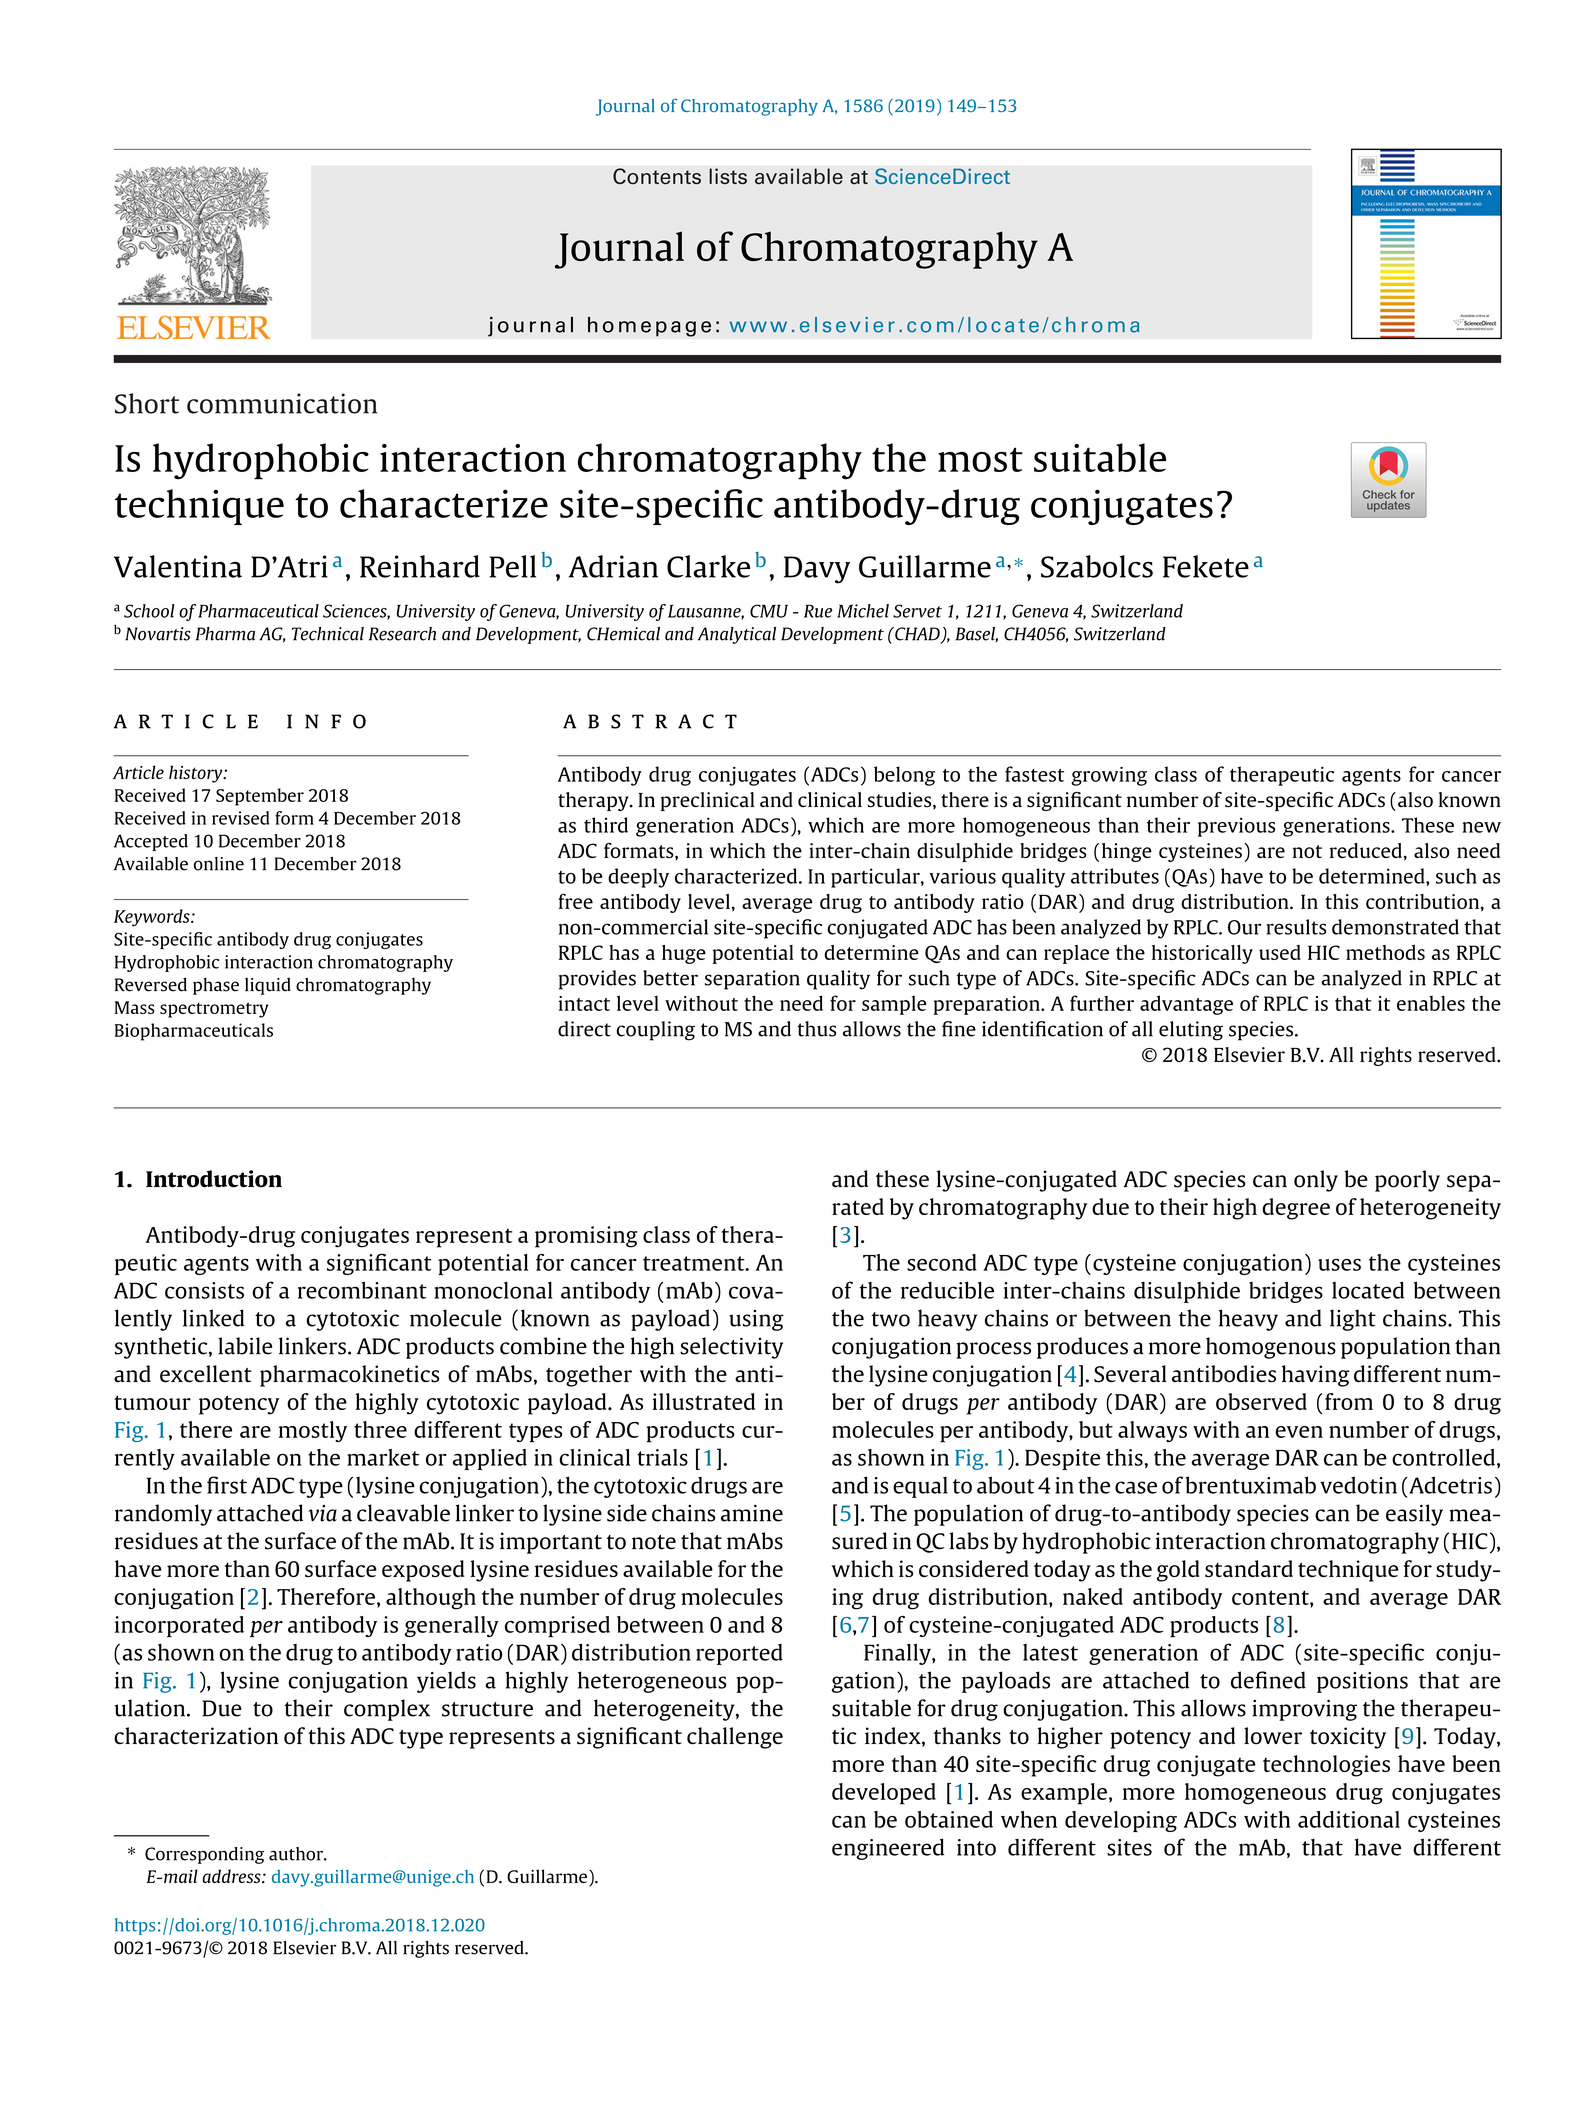 The width and height of the screenshot is (1585, 2113). Describe the element at coordinates (731, 1348) in the screenshot. I see `selectivity` at that location.
